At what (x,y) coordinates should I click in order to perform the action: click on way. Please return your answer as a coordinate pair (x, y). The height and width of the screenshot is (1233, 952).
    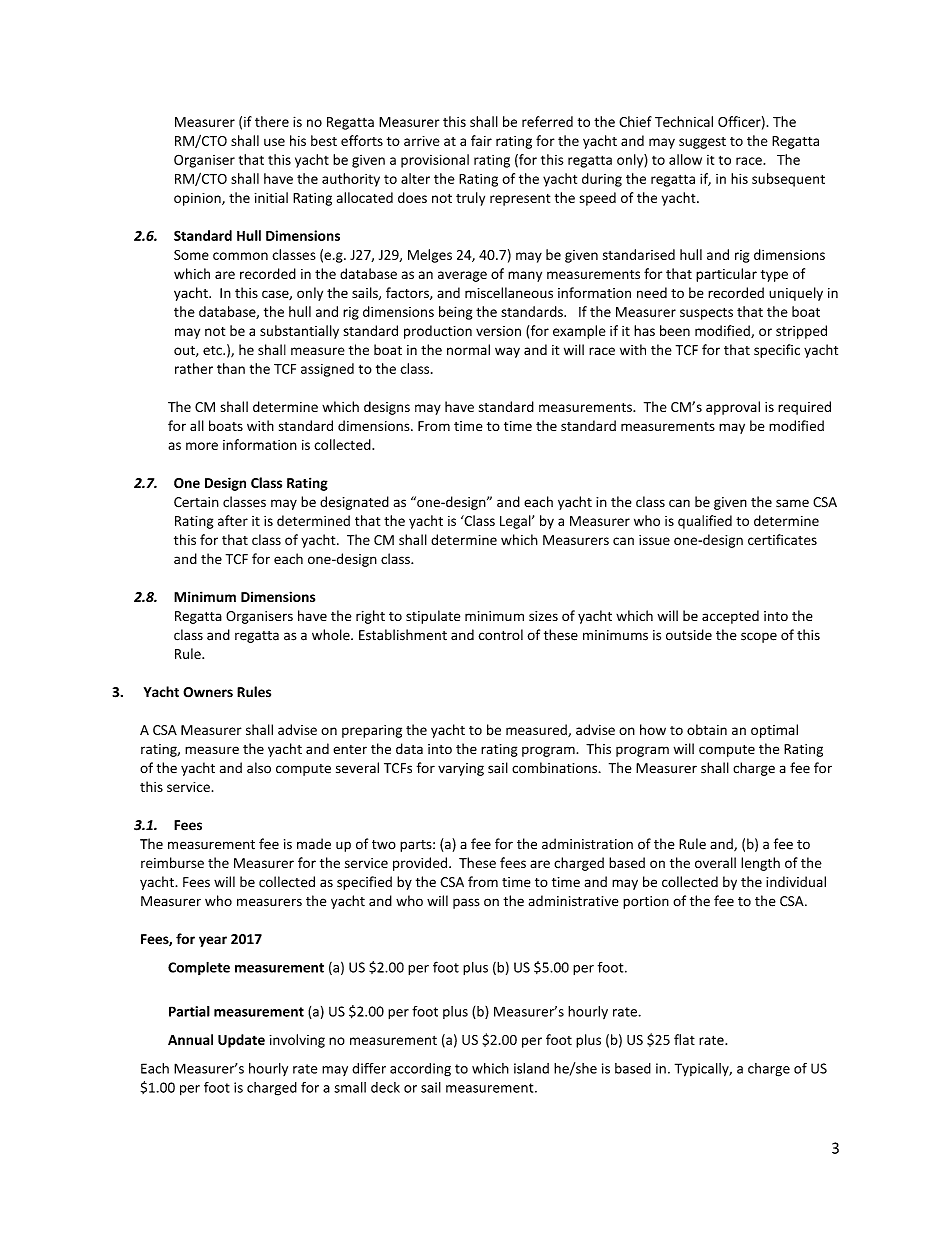
    Looking at the image, I should click on (507, 352).
